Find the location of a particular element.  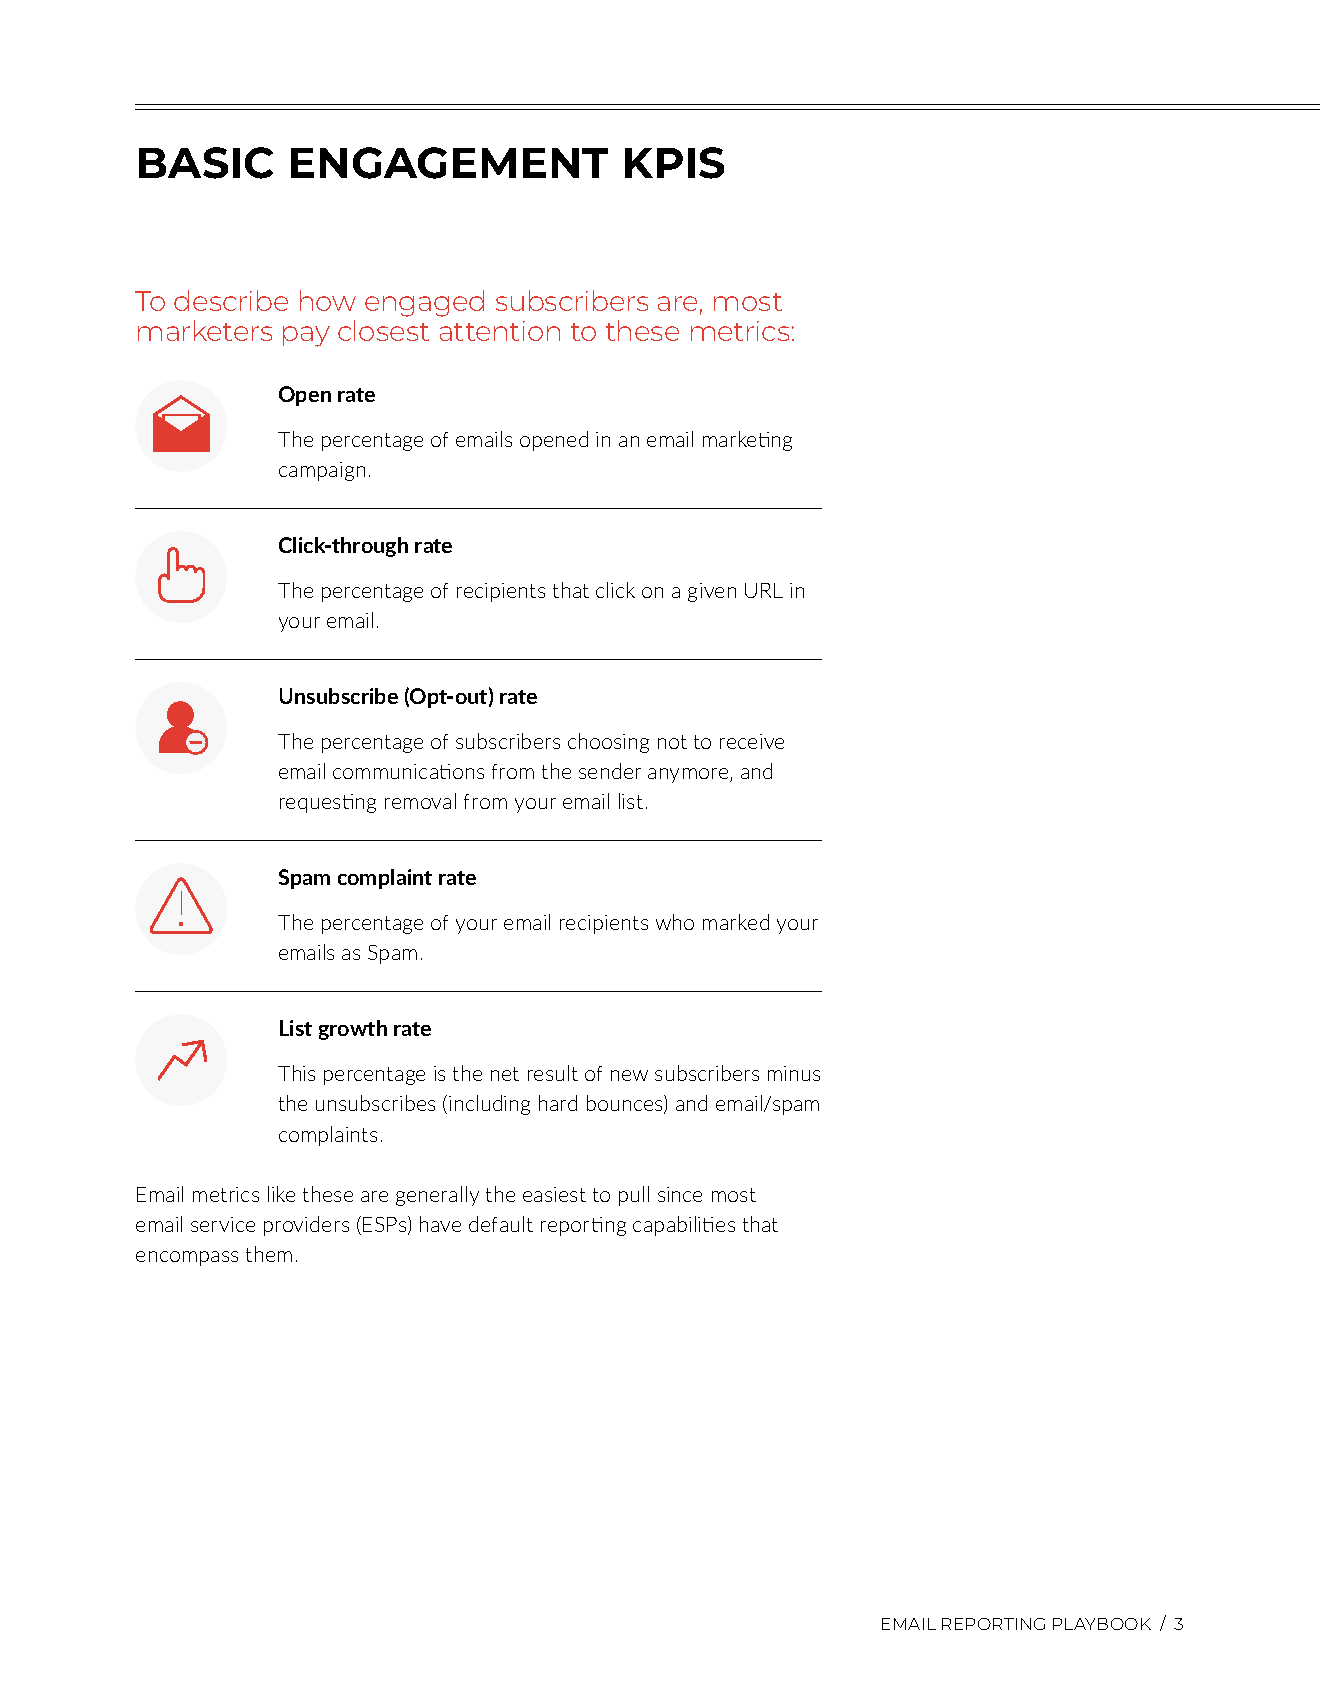

capabilities is located at coordinates (684, 1226).
